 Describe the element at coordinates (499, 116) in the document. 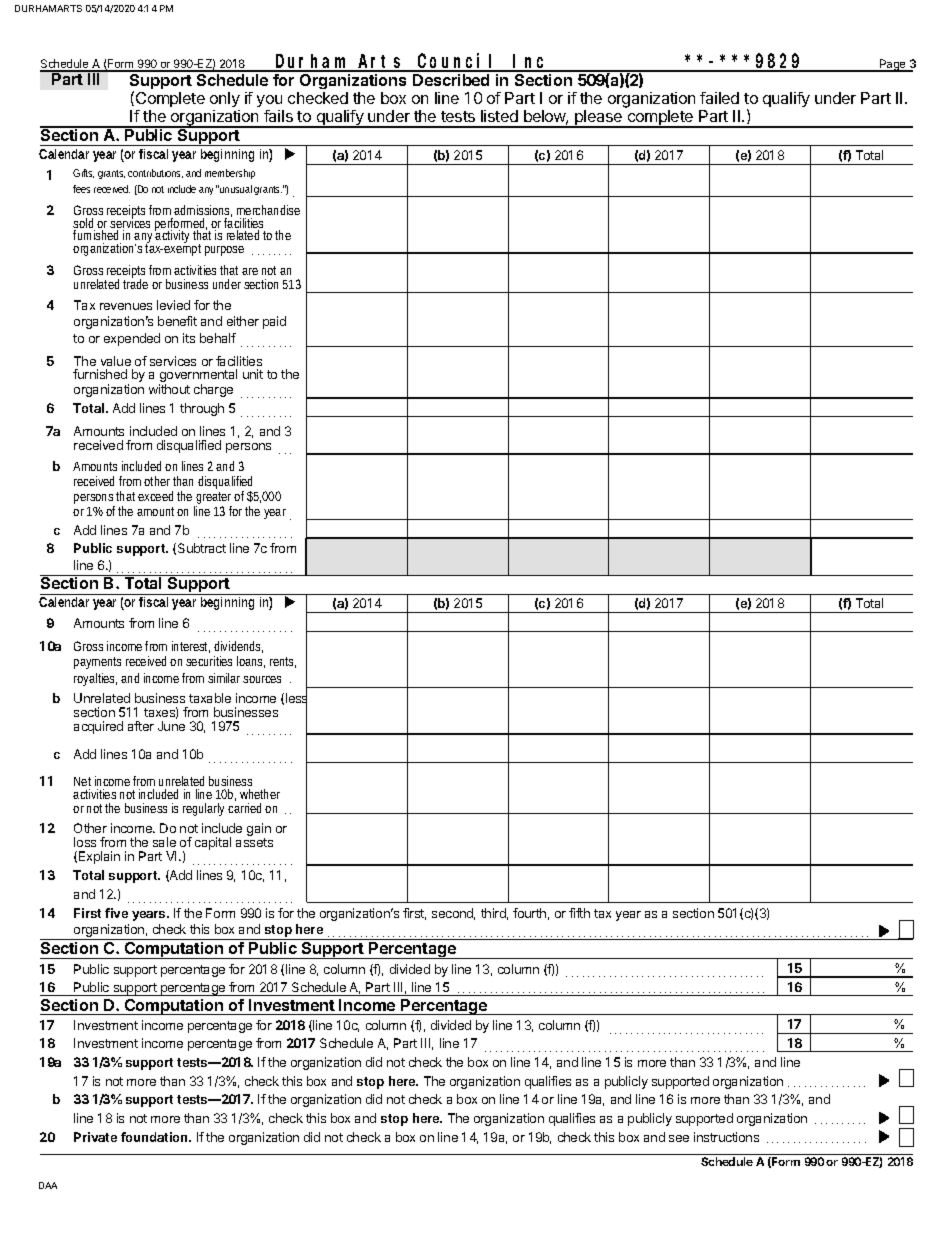

I see `listed` at that location.
